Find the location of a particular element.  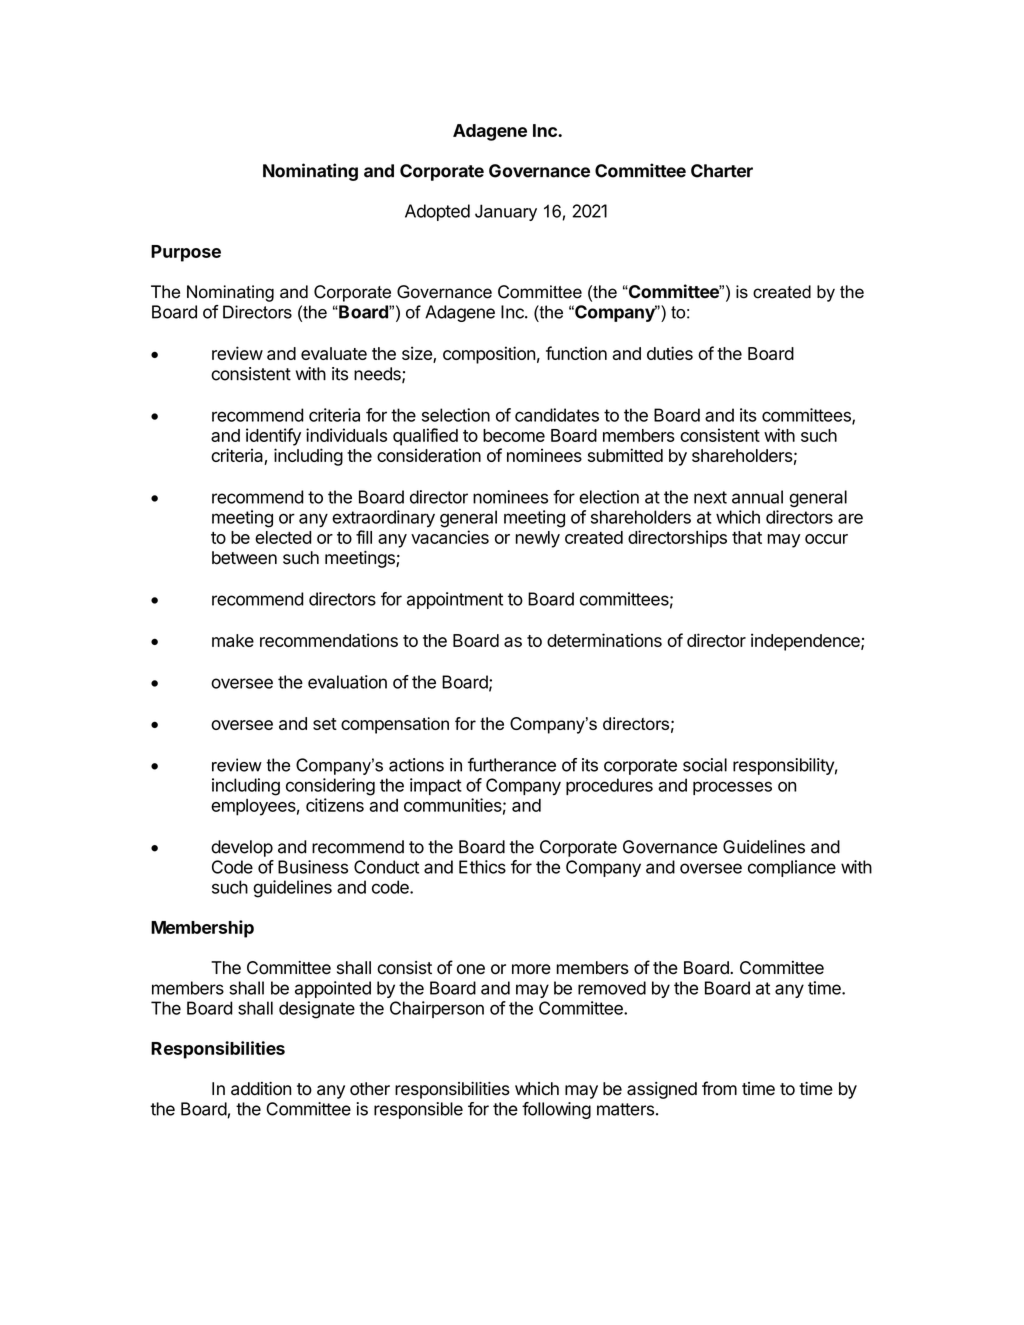

furtherance is located at coordinates (512, 765).
